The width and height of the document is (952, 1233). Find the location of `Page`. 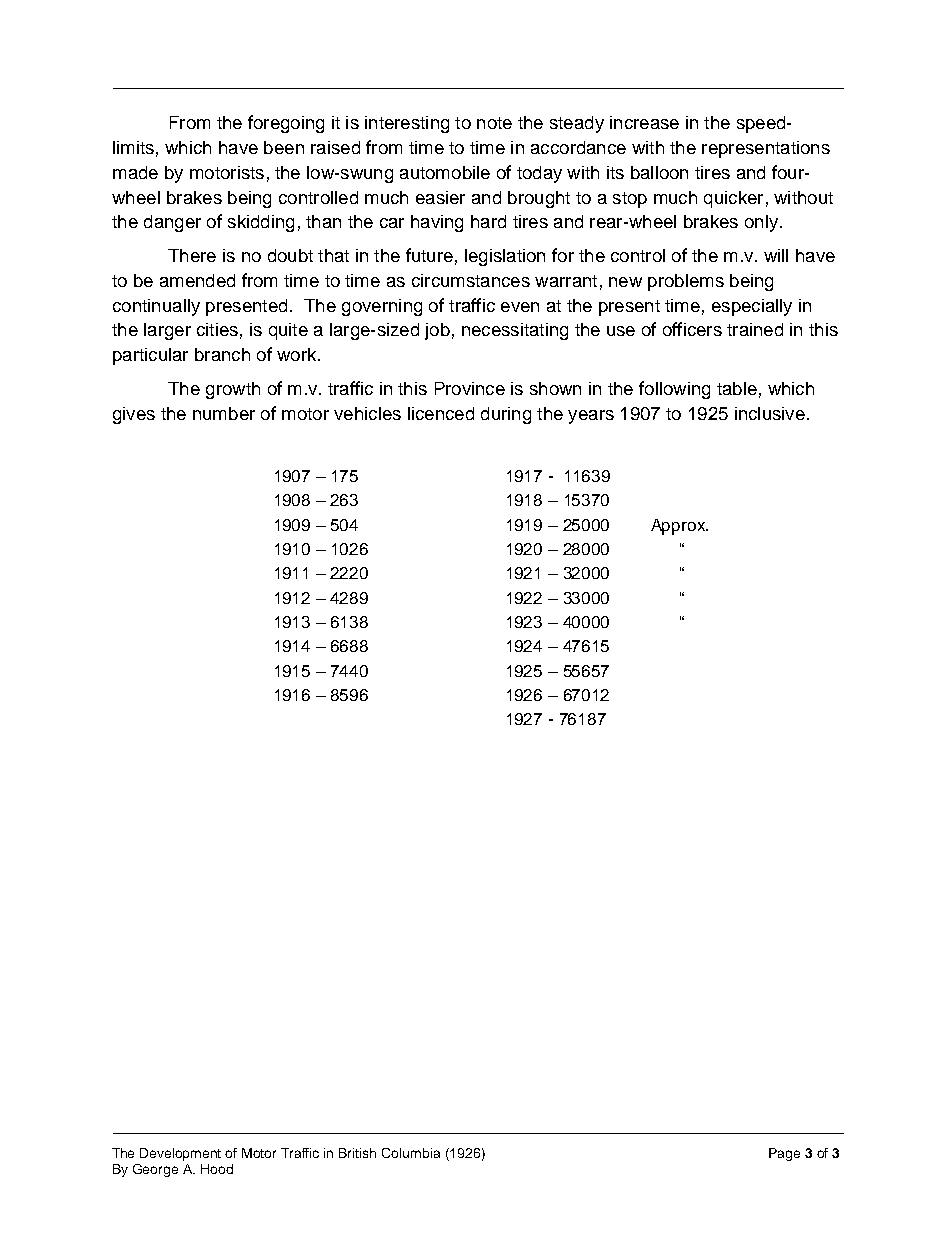

Page is located at coordinates (784, 1154).
